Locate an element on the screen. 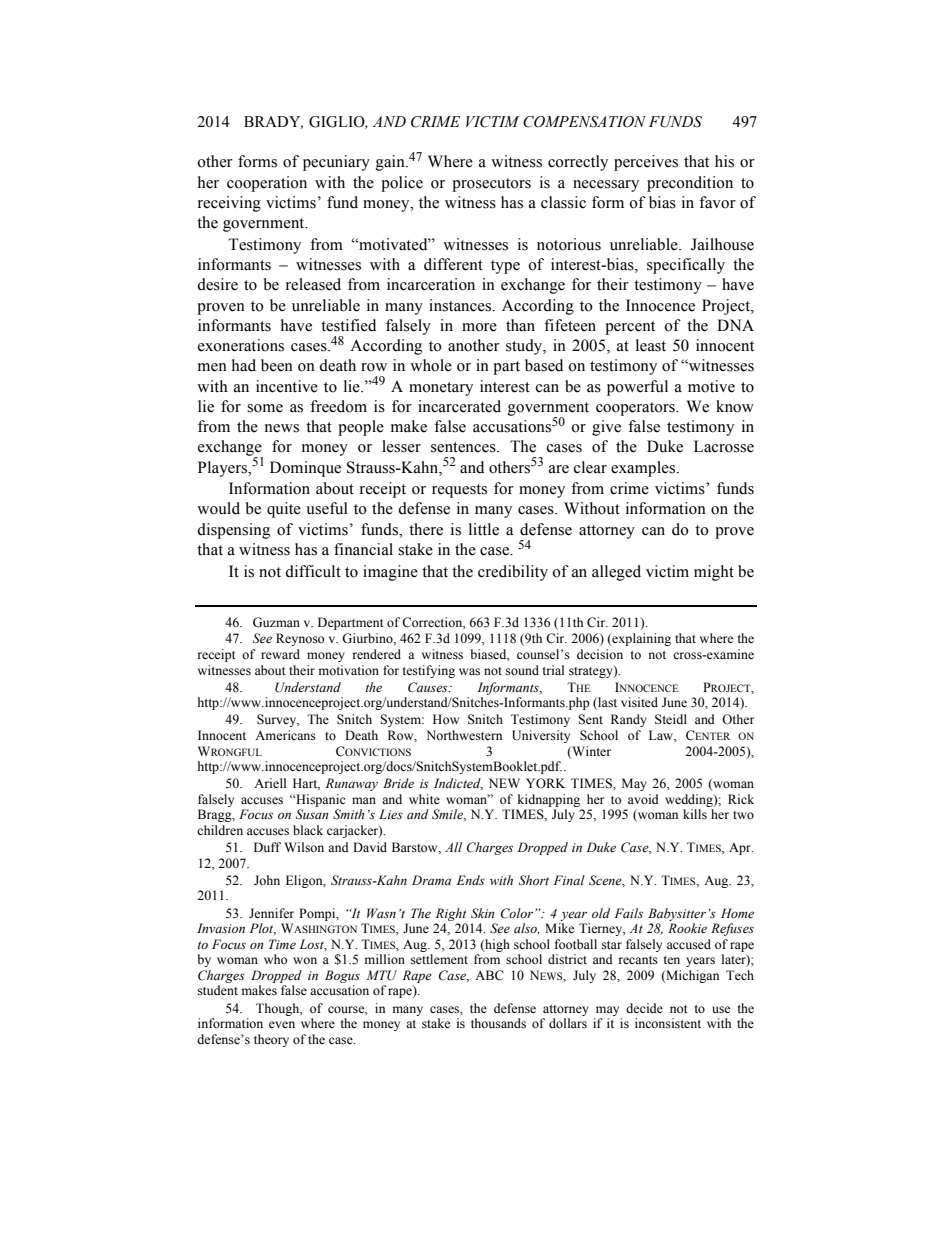  cooperation is located at coordinates (267, 184).
